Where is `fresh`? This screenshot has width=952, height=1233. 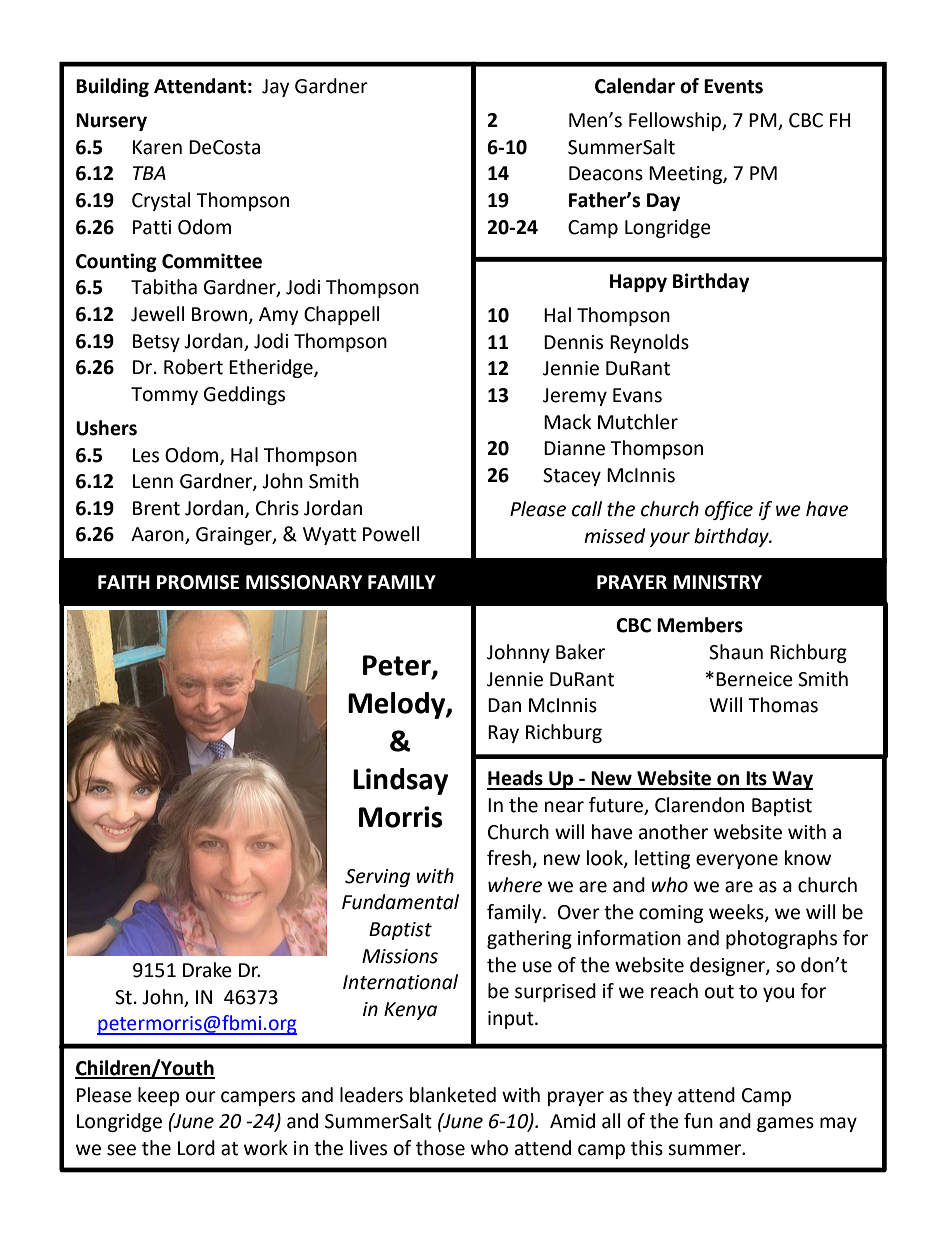
fresh is located at coordinates (509, 858).
